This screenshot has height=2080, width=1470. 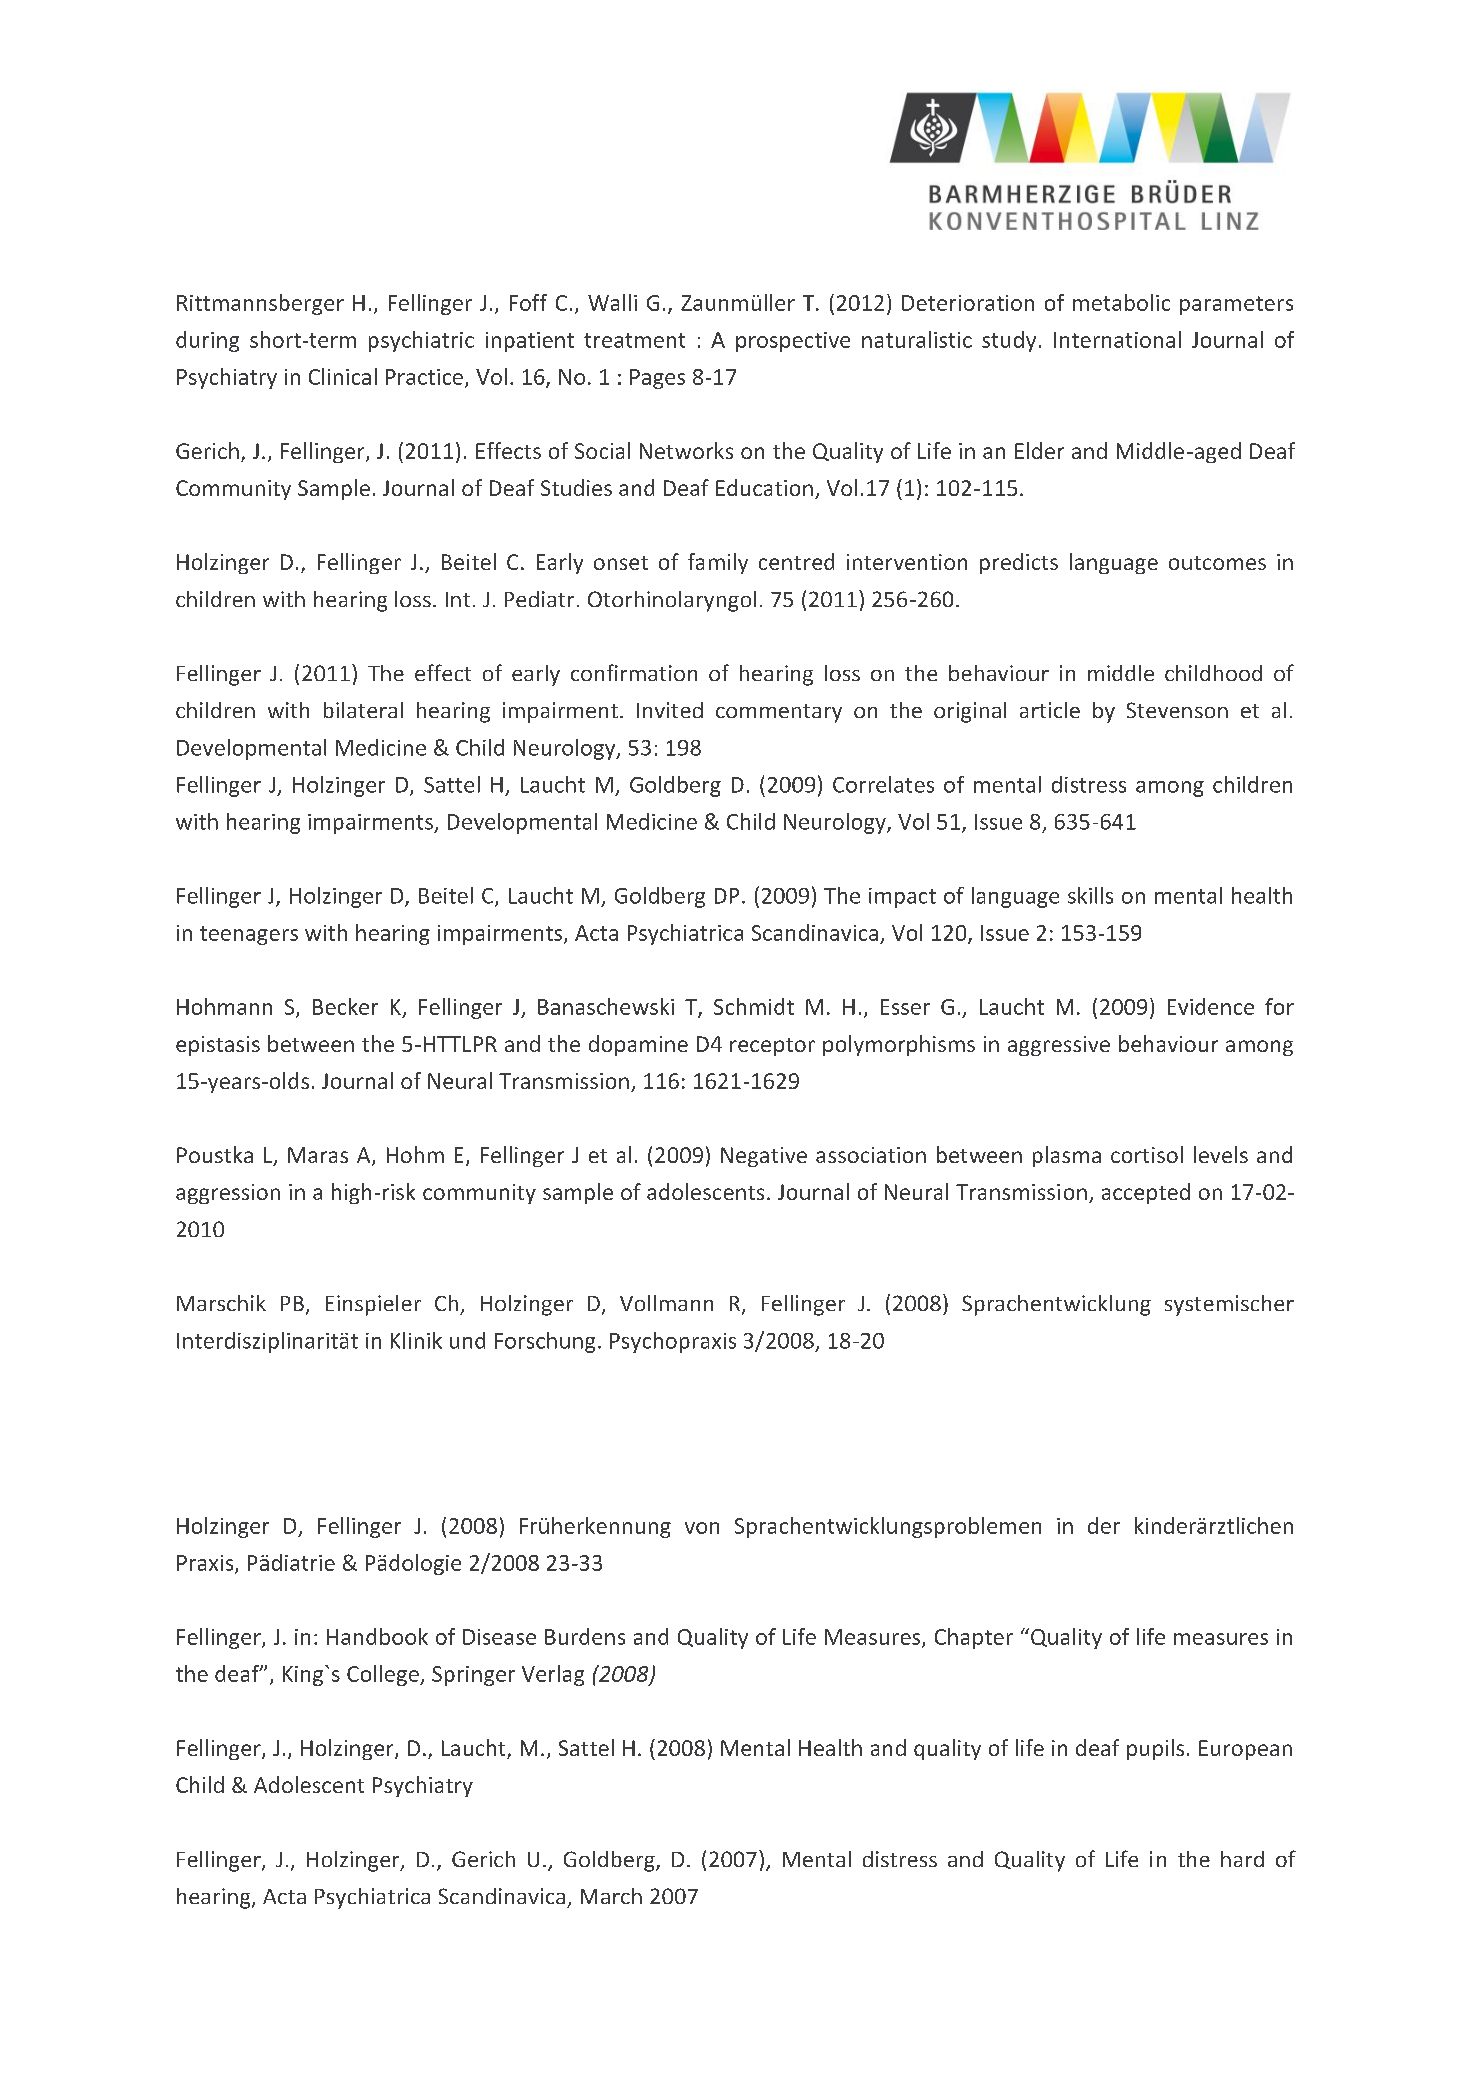 What do you see at coordinates (1147, 1154) in the screenshot?
I see `cortisol` at bounding box center [1147, 1154].
